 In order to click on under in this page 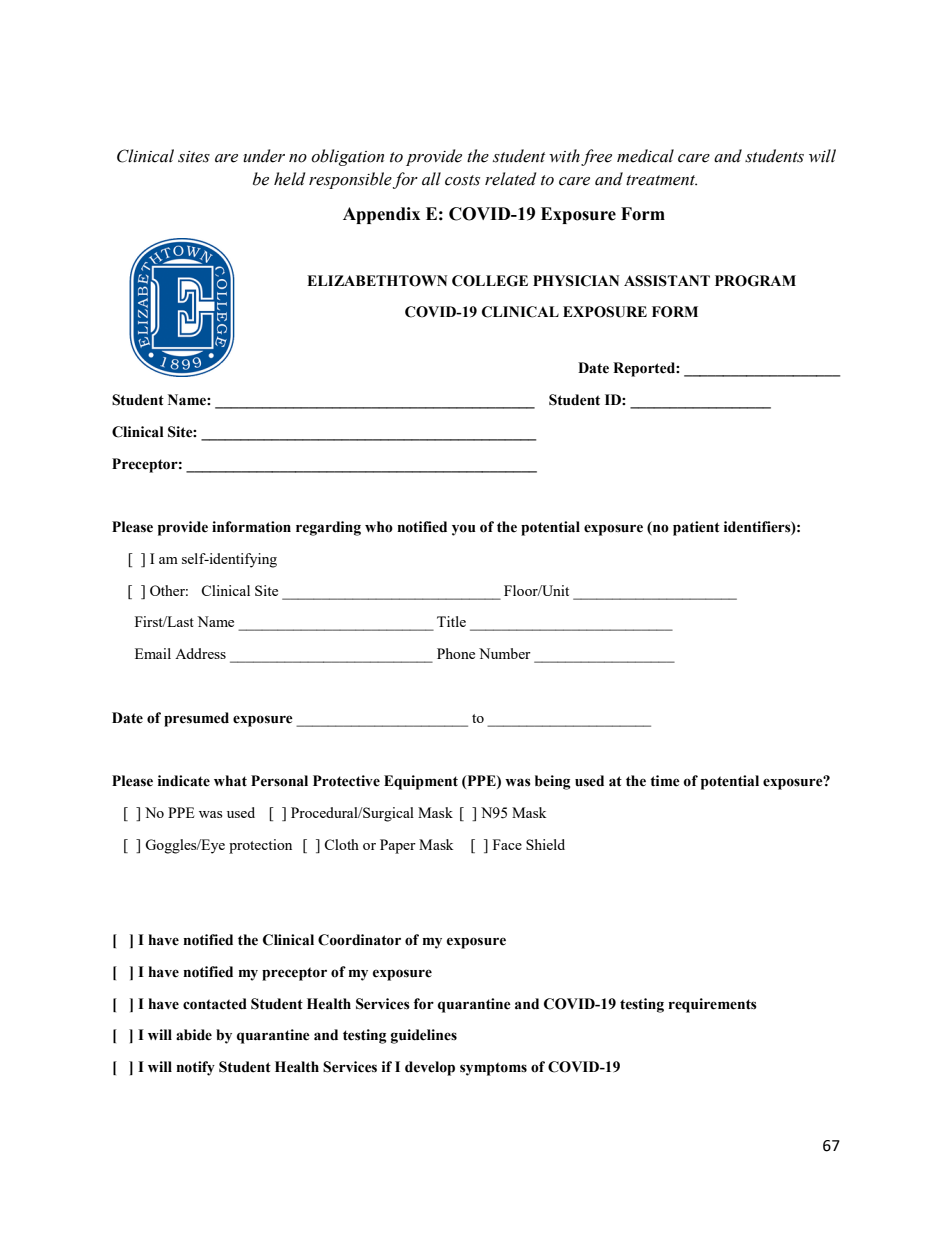, I will do `click(264, 156)`.
